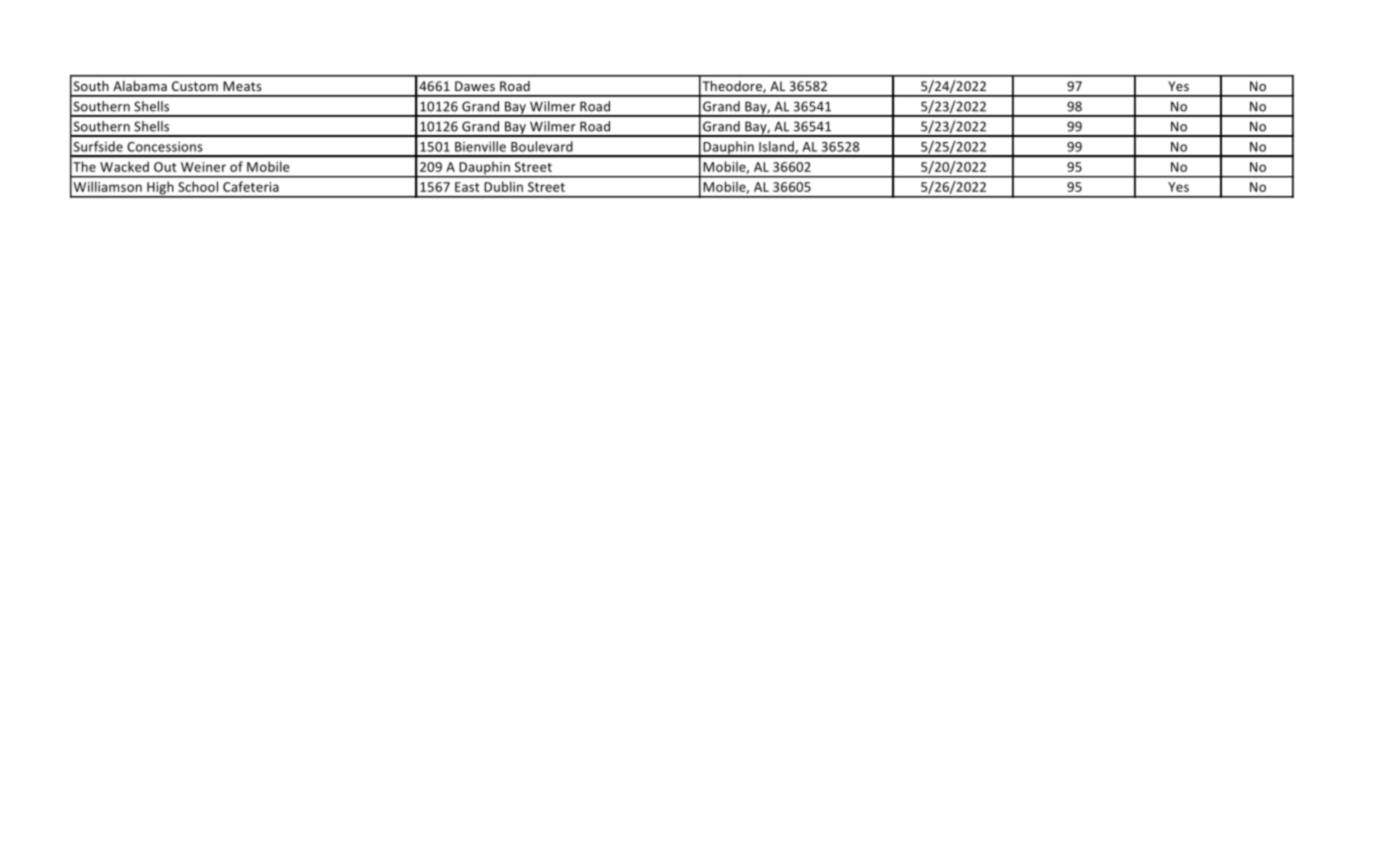  I want to click on Boulevard, so click(542, 146).
